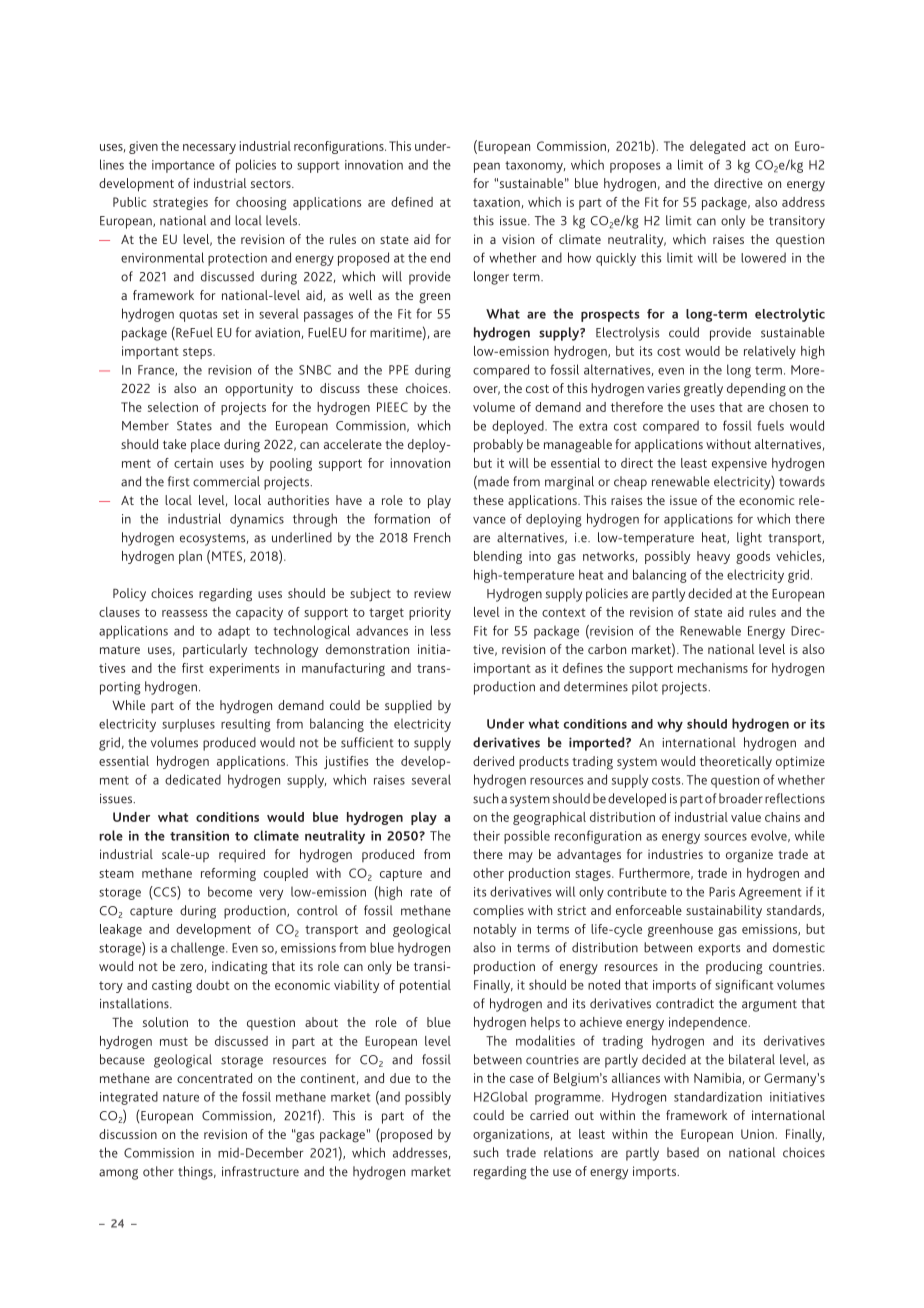 Image resolution: width=924 pixels, height=1308 pixels. Describe the element at coordinates (717, 147) in the screenshot. I see `delegated` at that location.
